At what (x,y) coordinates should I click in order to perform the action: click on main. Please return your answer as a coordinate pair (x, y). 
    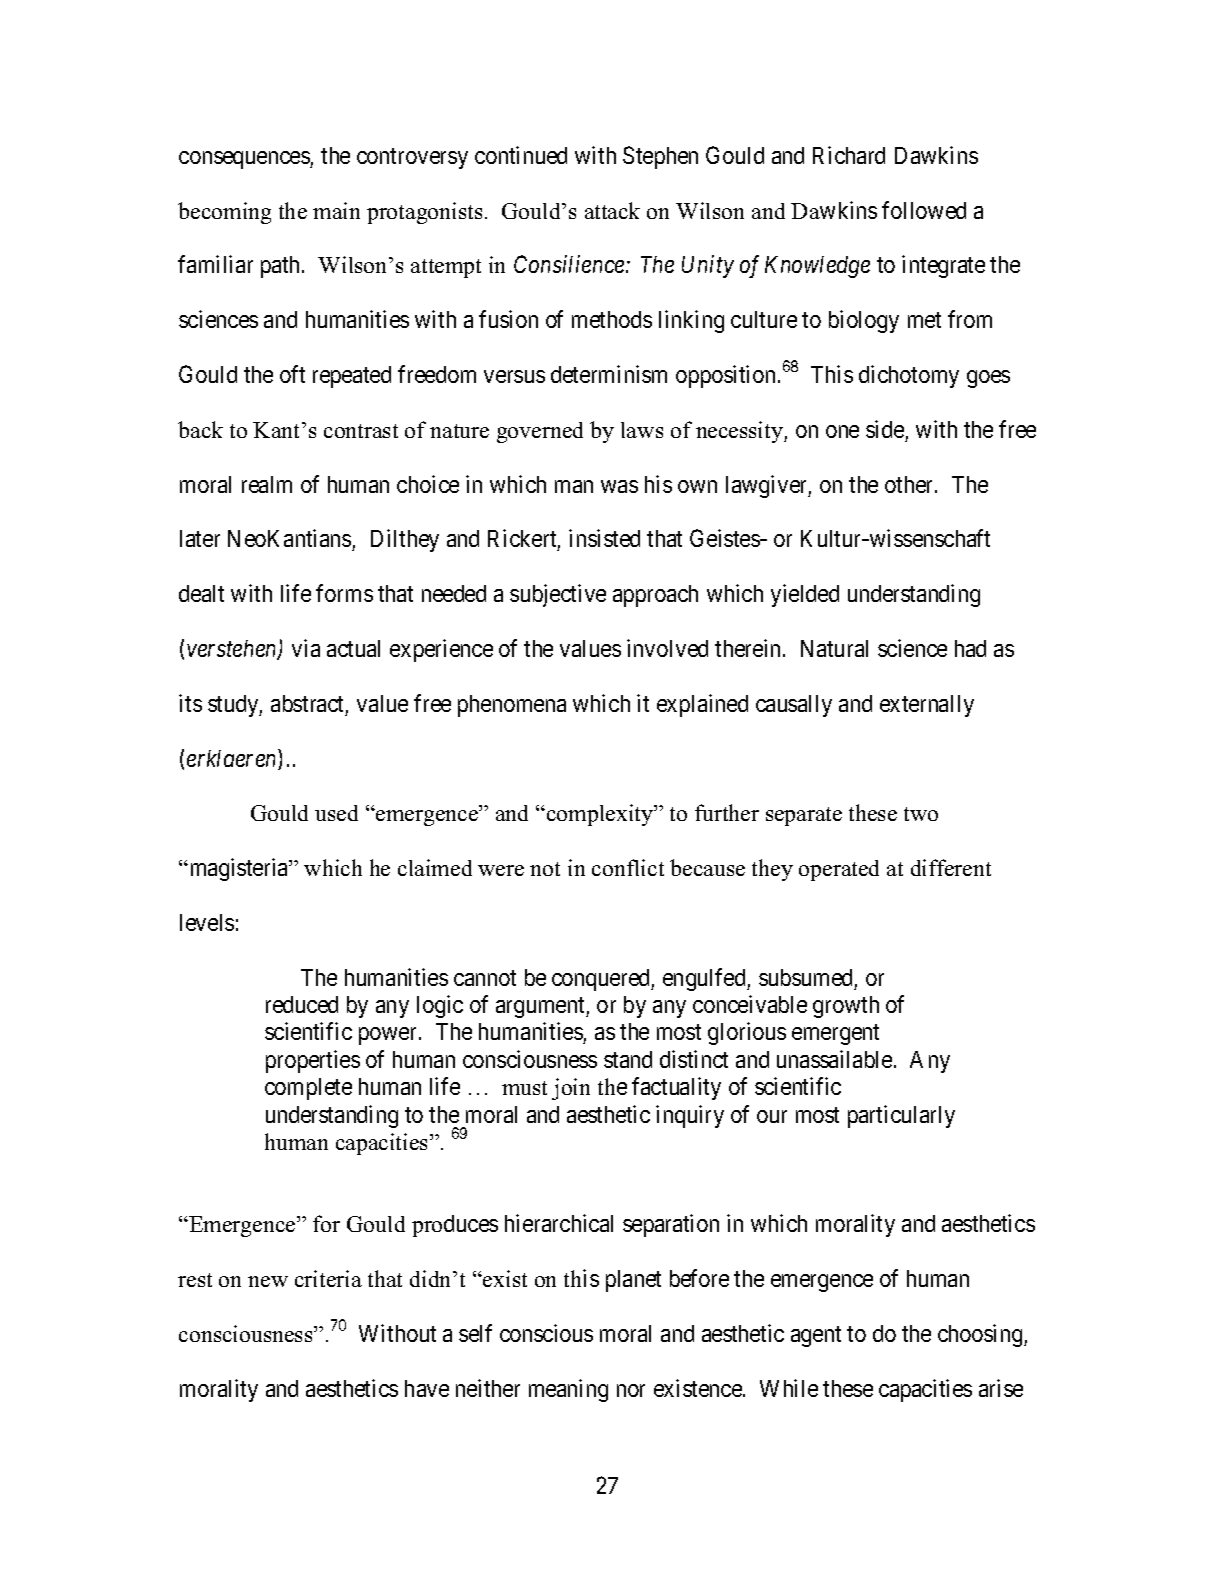
    Looking at the image, I should click on (336, 210).
